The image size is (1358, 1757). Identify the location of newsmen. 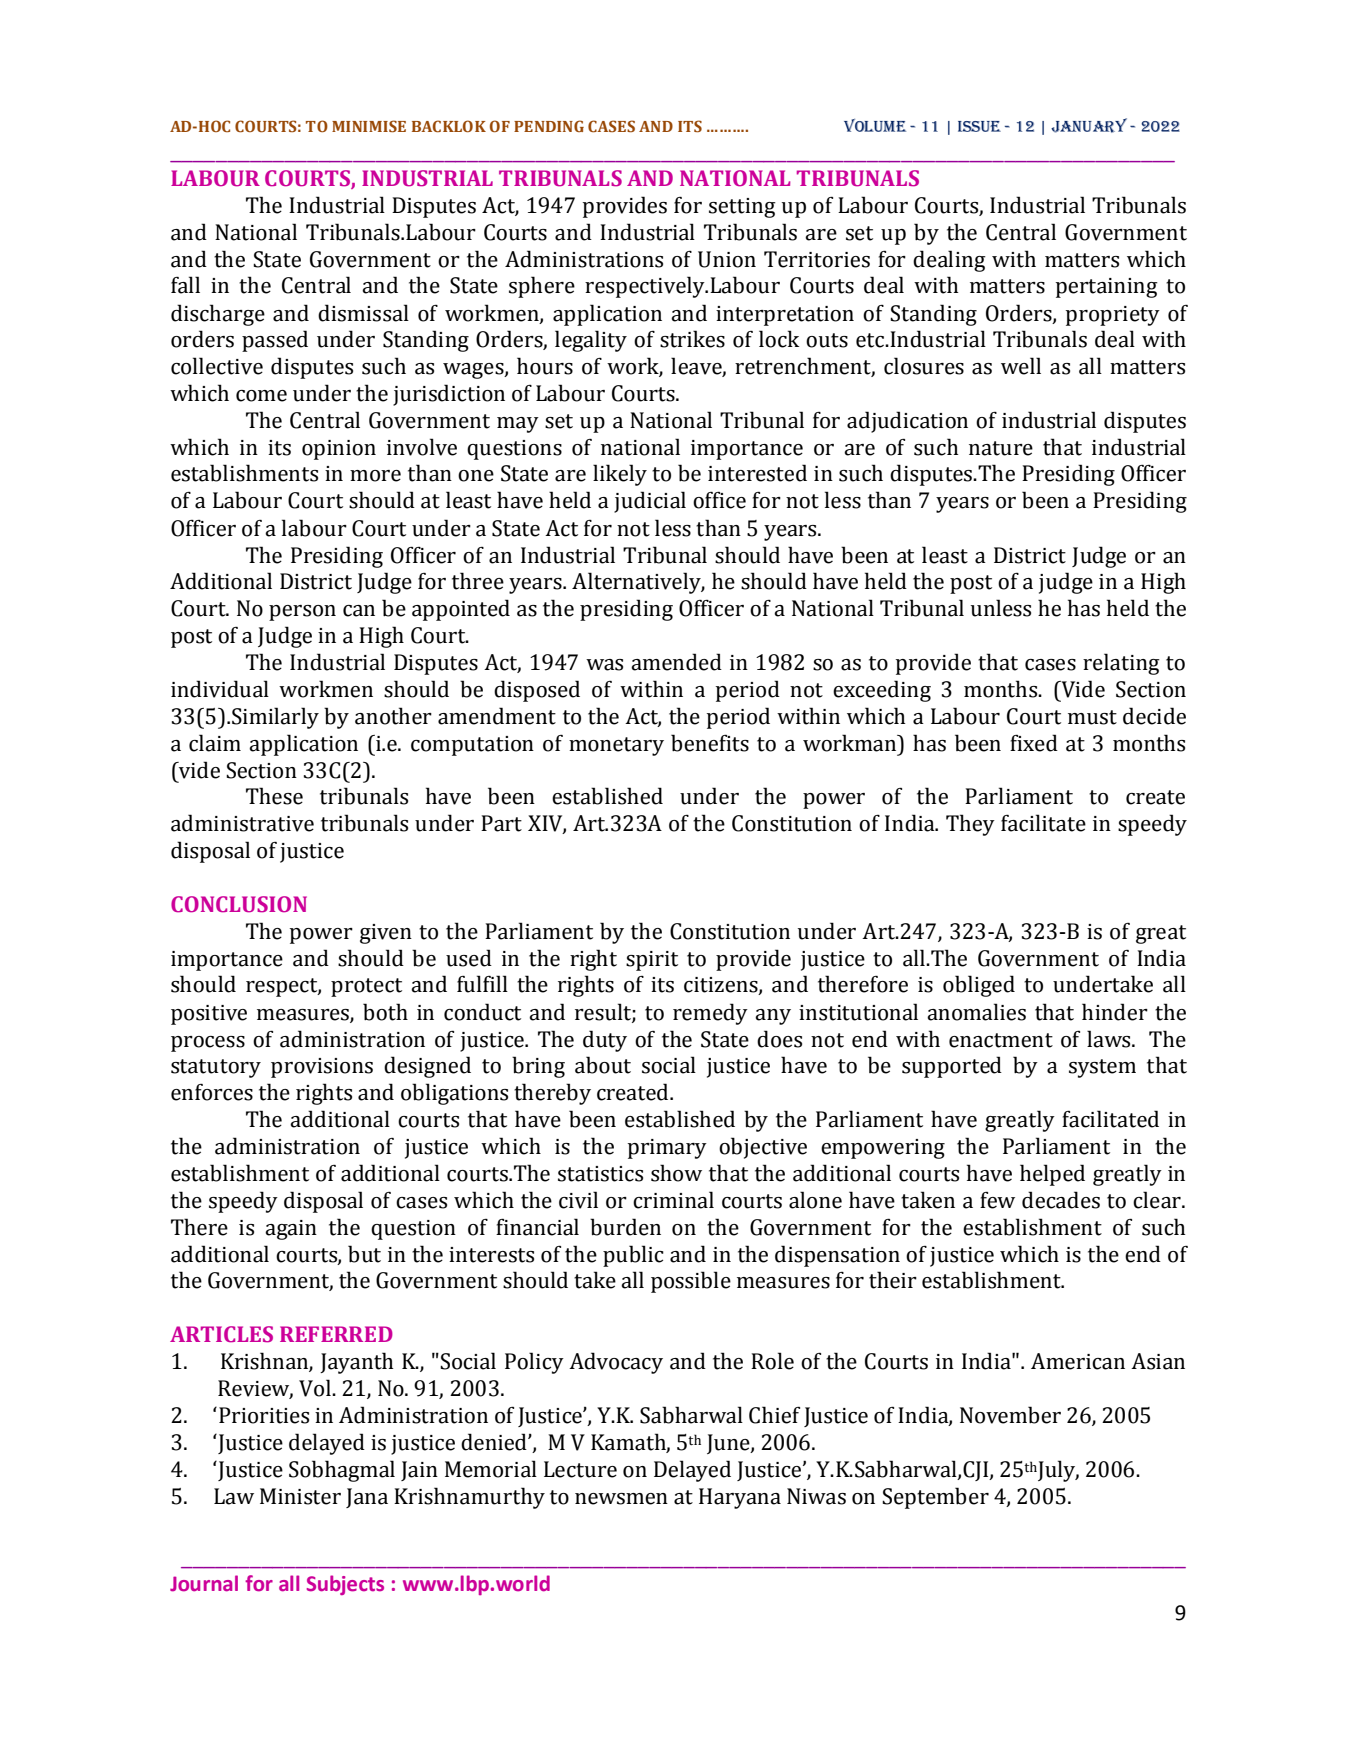
(621, 1499).
